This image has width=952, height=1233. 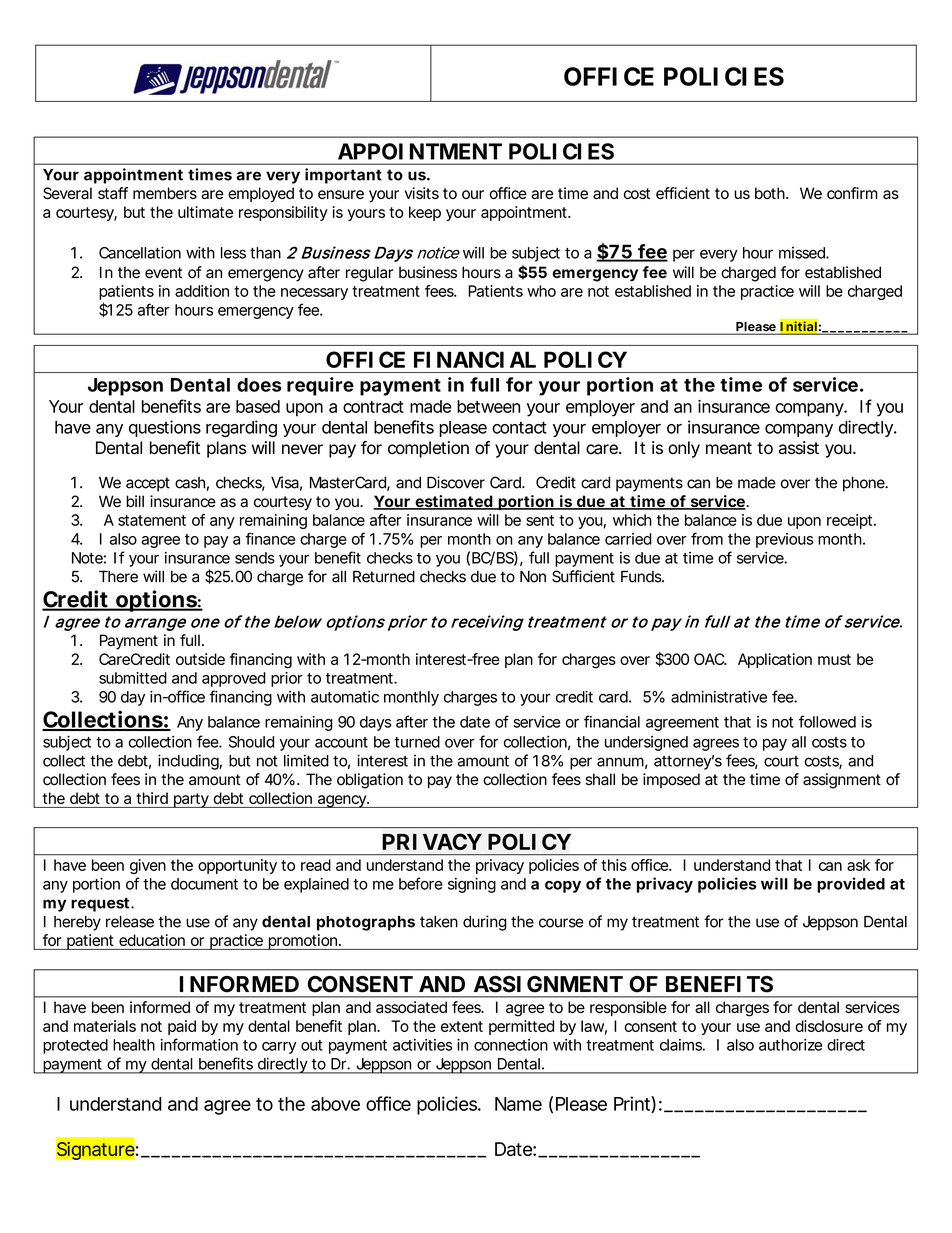 What do you see at coordinates (148, 866) in the image?
I see `given` at bounding box center [148, 866].
